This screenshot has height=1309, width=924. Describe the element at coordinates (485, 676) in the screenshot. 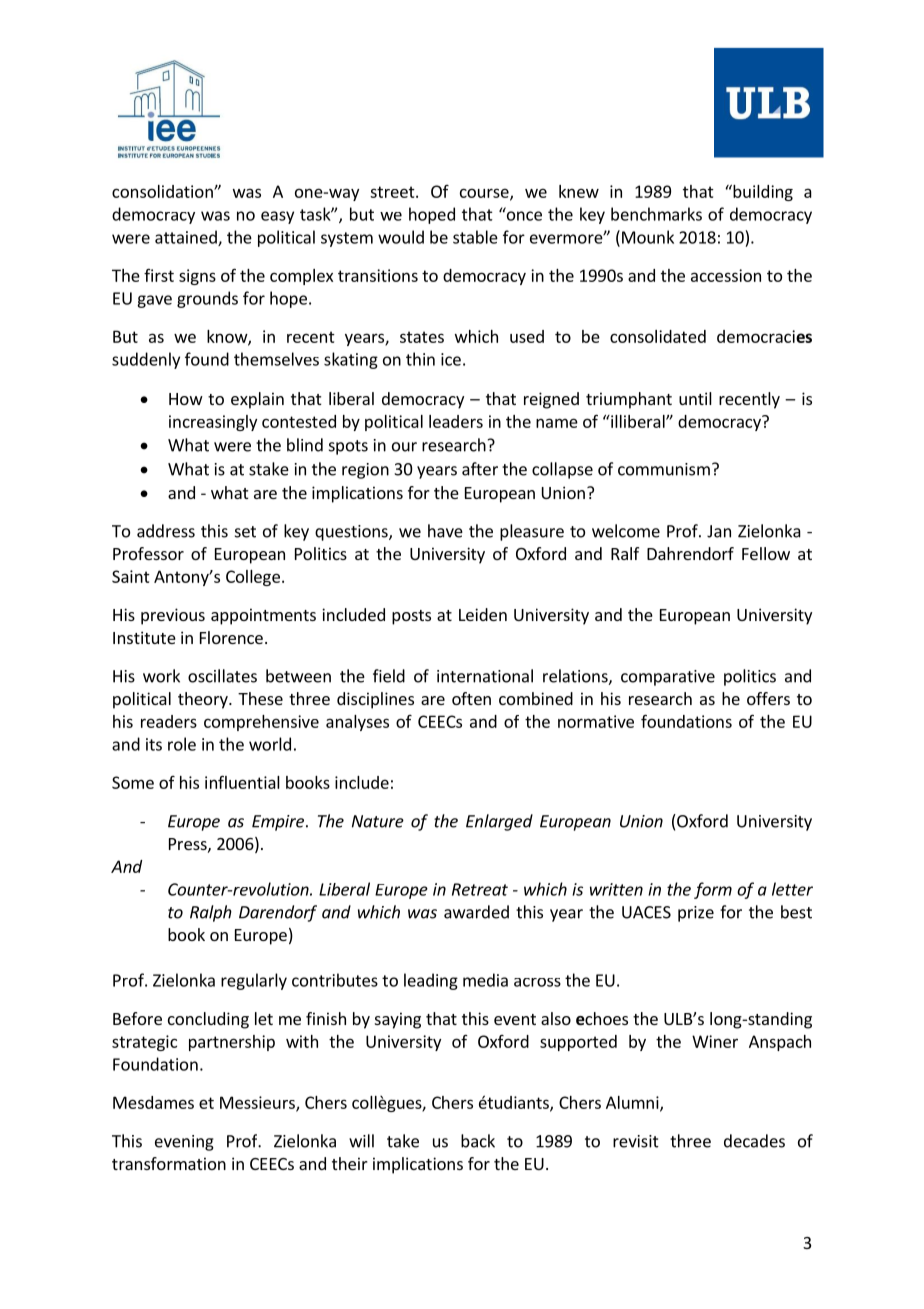

I see `international` at that location.
